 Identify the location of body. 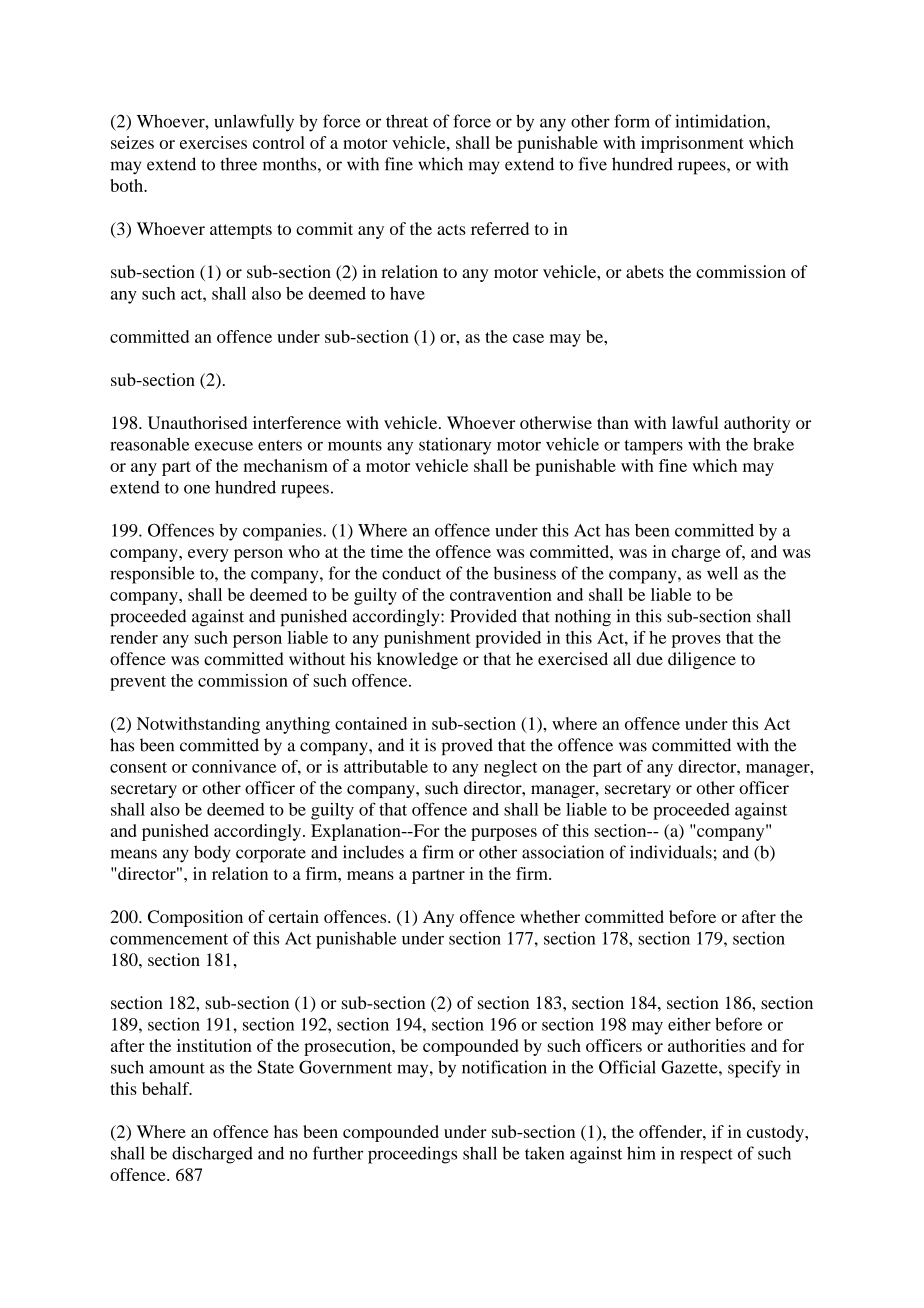
(212, 854).
